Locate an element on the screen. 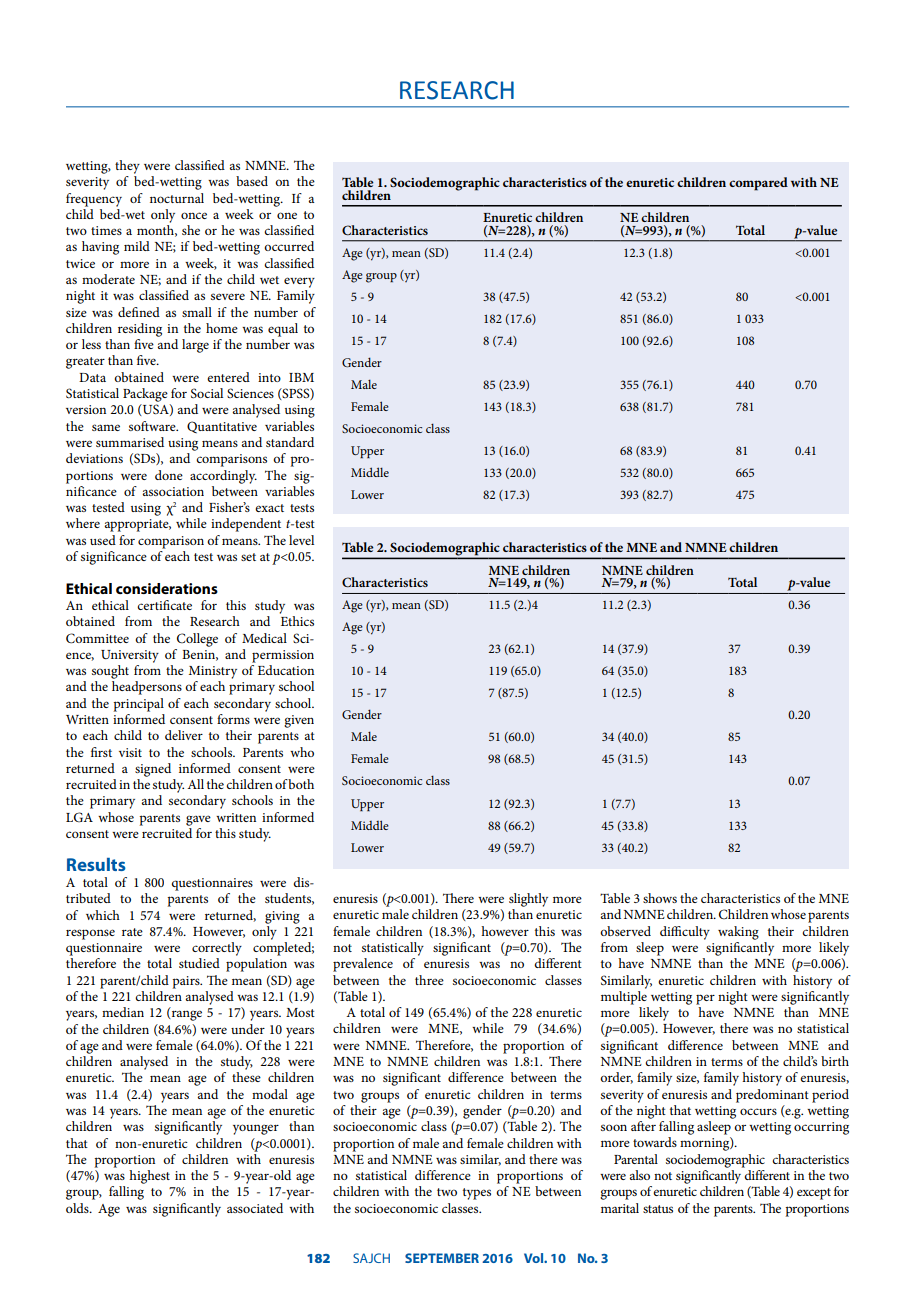  Ethics is located at coordinates (297, 621).
